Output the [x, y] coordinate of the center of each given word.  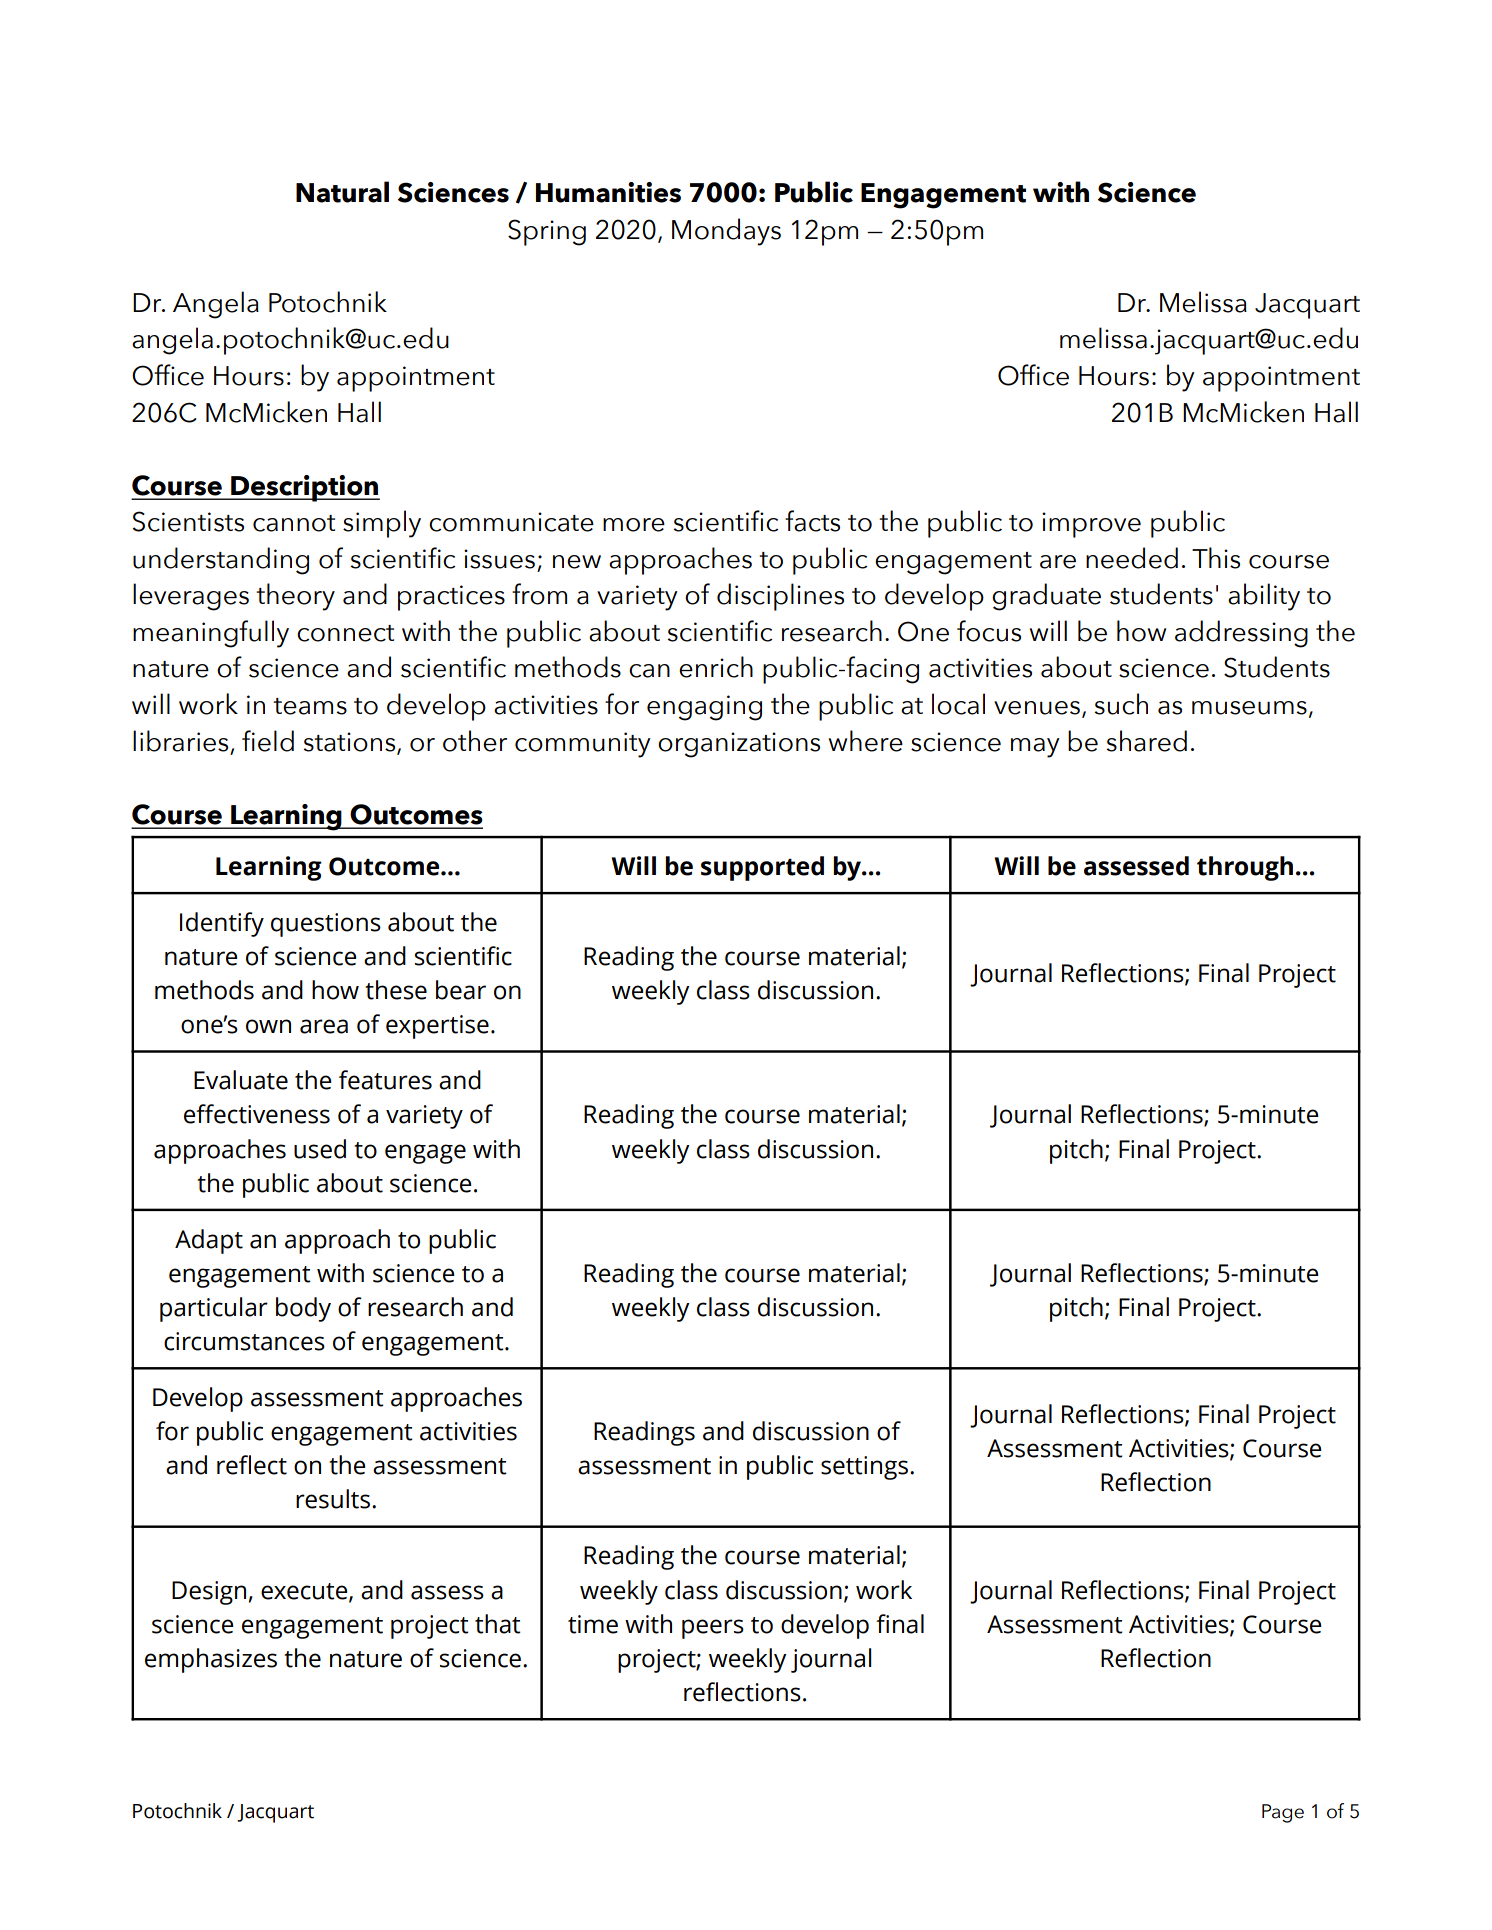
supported [762, 868]
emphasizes [211, 1660]
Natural [342, 192]
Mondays [726, 232]
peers [713, 1629]
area [324, 1026]
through [1245, 868]
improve [1091, 525]
